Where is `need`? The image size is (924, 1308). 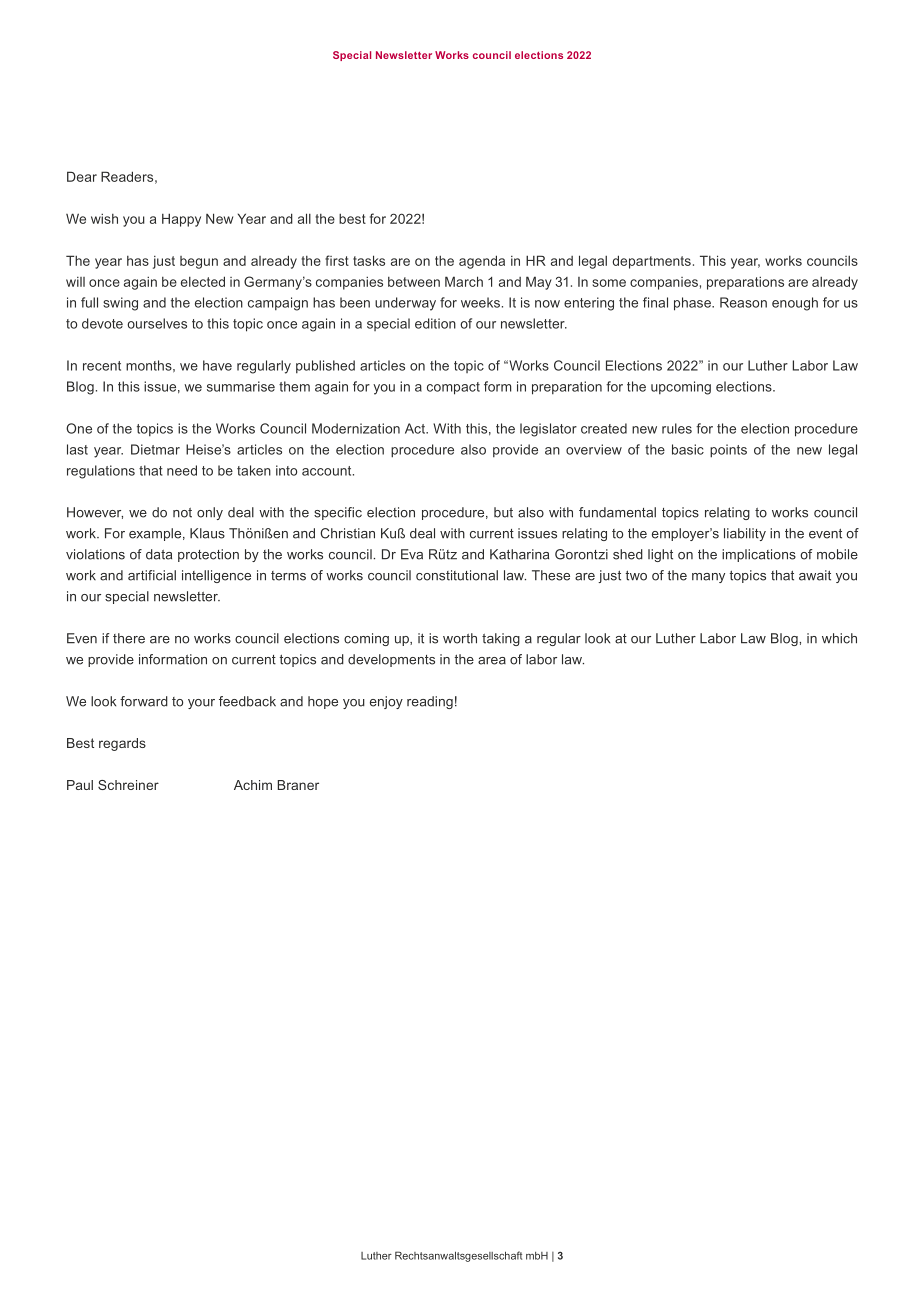
need is located at coordinates (182, 470).
